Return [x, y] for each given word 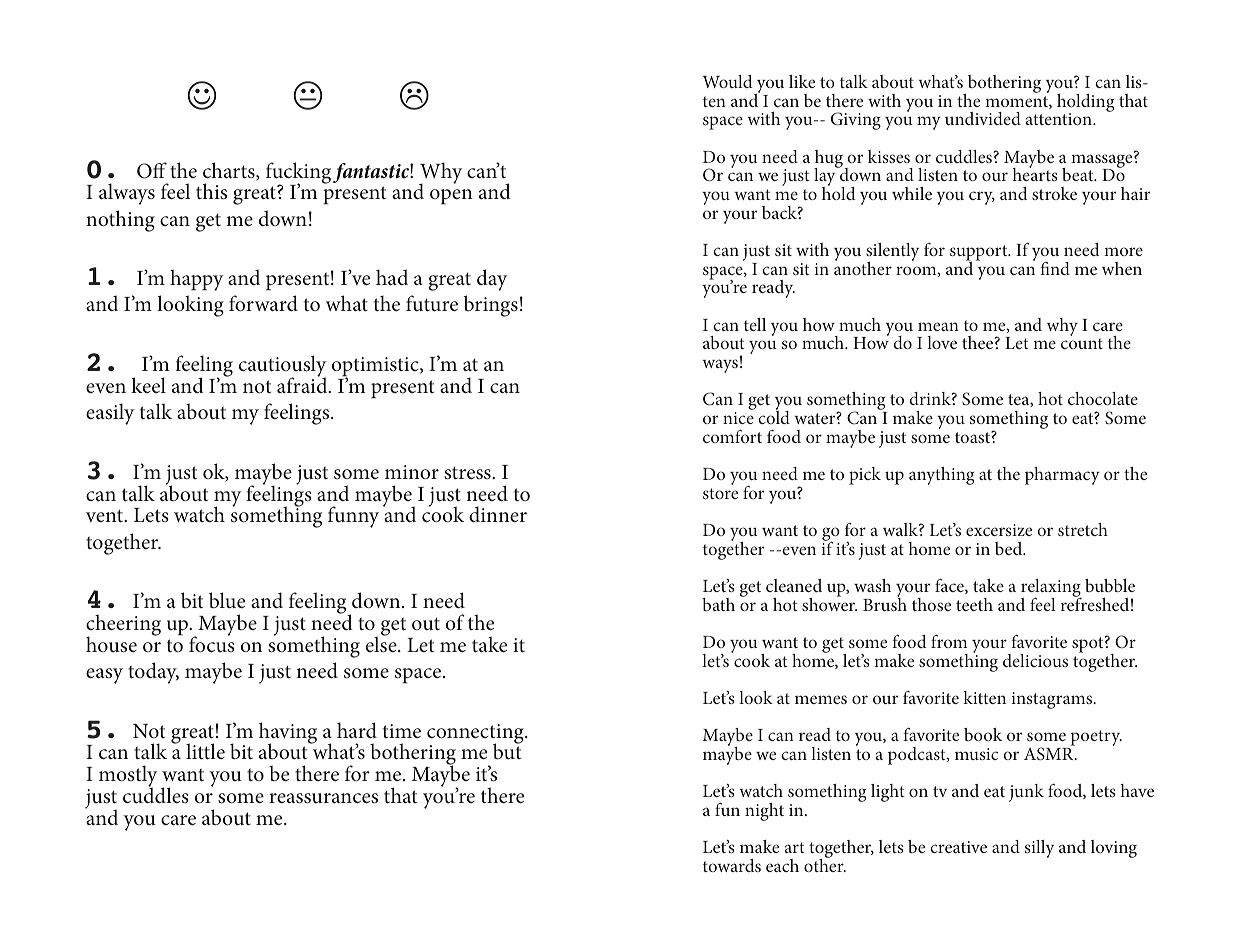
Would [727, 81]
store [720, 493]
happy [196, 280]
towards [732, 865]
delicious [1035, 660]
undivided [983, 118]
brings [491, 306]
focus [212, 643]
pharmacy [1062, 476]
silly [1039, 849]
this [211, 191]
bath [718, 604]
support [980, 254]
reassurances [323, 798]
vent [106, 516]
